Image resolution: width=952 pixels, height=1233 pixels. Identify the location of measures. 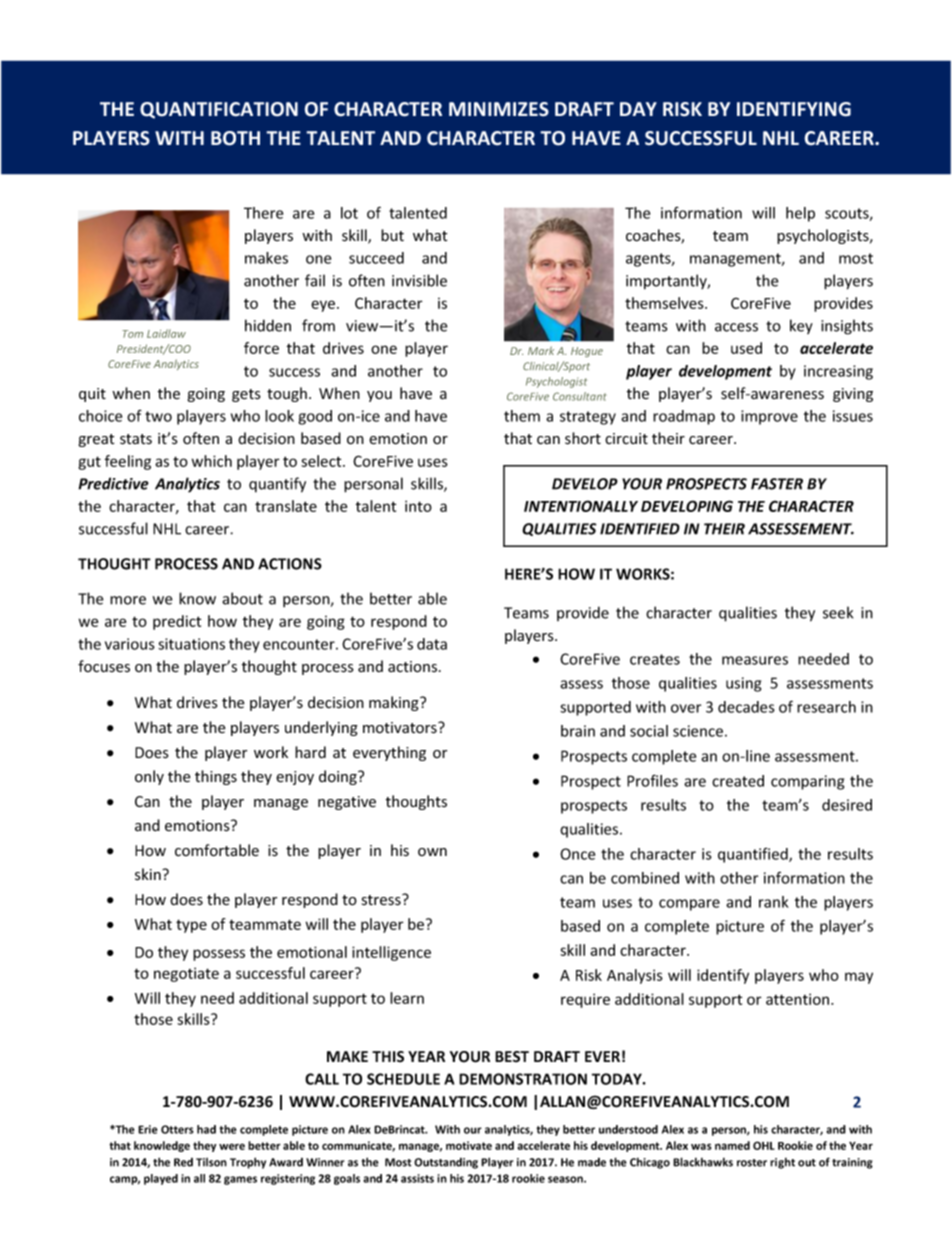
(755, 660).
